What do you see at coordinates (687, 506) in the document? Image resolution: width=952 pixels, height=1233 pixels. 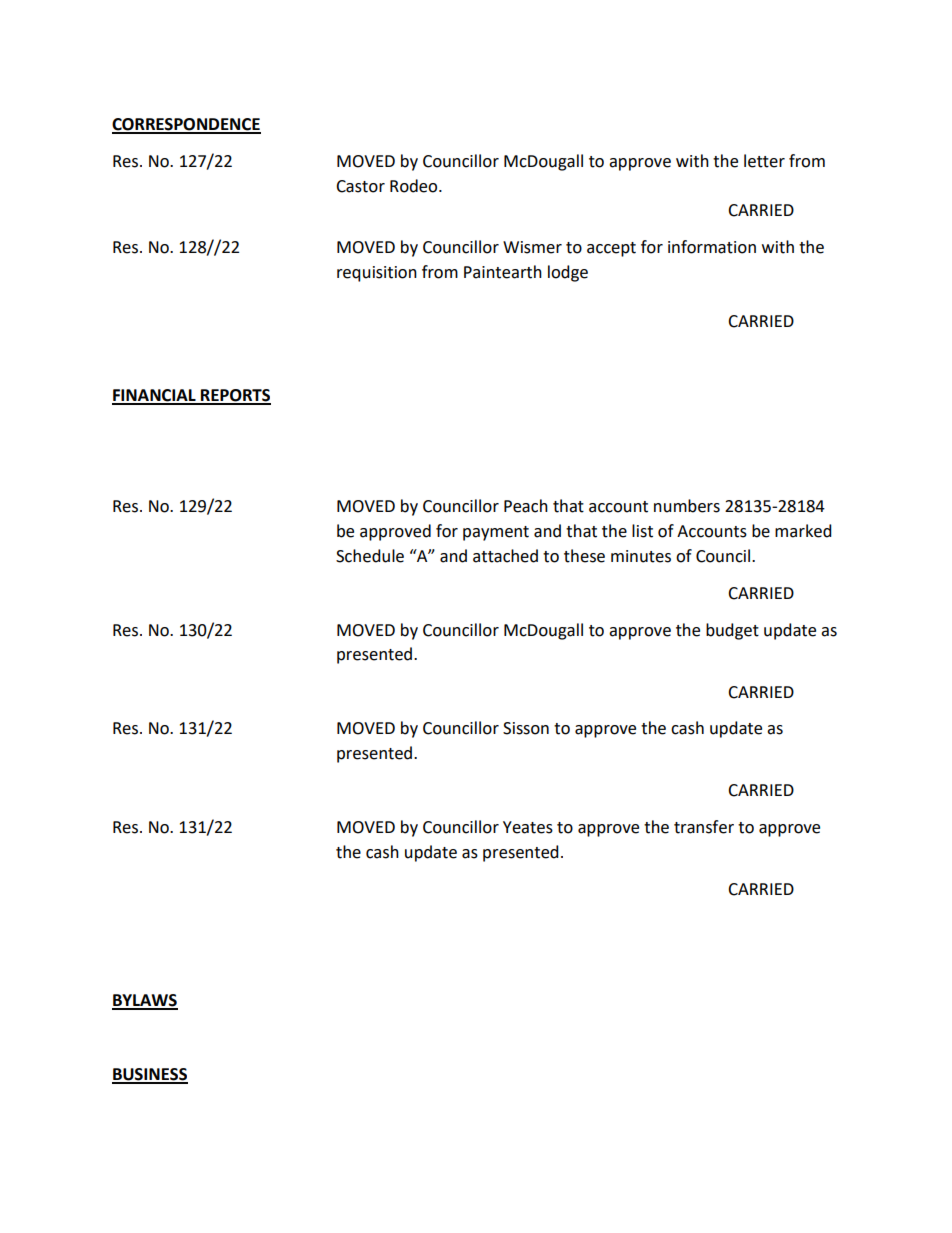 I see `numbers` at bounding box center [687, 506].
